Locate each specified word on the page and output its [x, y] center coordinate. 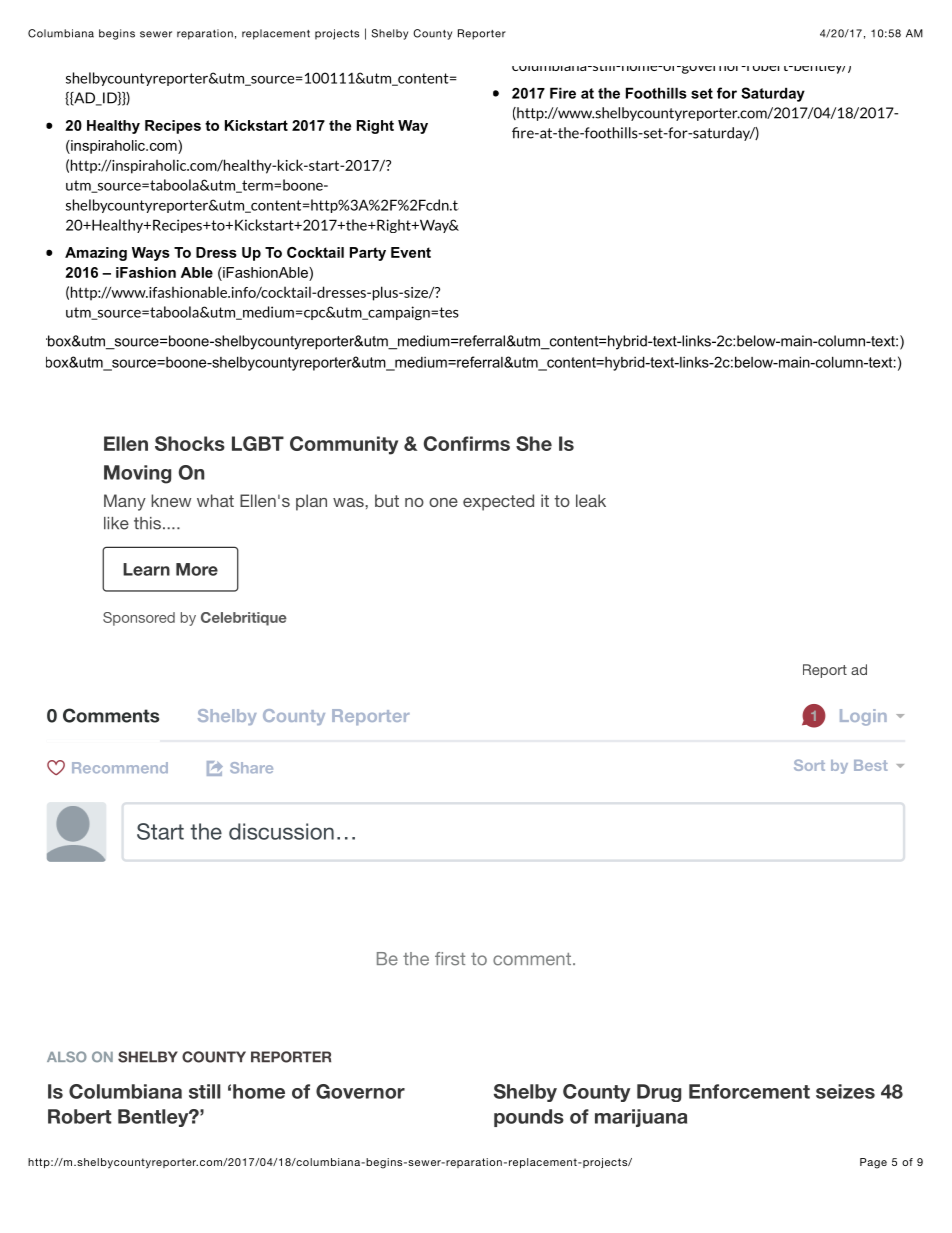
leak [591, 500]
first [450, 959]
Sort [809, 765]
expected [498, 502]
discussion [281, 831]
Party [368, 254]
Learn [146, 569]
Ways [151, 254]
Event [411, 252]
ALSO [67, 1056]
